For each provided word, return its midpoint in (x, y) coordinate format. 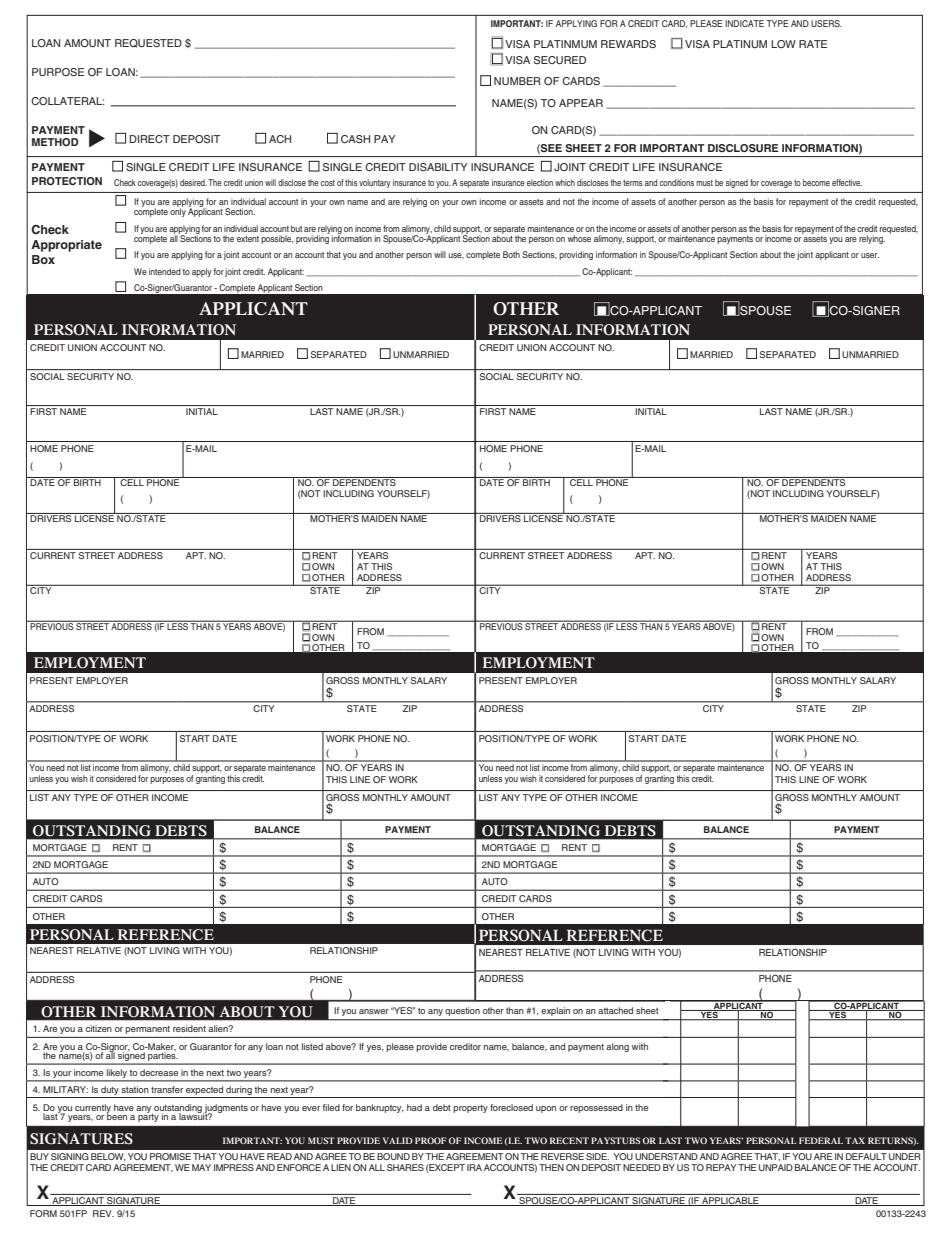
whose (579, 238)
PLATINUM (740, 44)
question (462, 1011)
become (816, 182)
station (135, 1089)
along (617, 1047)
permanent (147, 1030)
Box (43, 259)
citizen (99, 1028)
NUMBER (517, 81)
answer (374, 1011)
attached (615, 1010)
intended (165, 271)
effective (847, 182)
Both (511, 254)
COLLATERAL (67, 101)
